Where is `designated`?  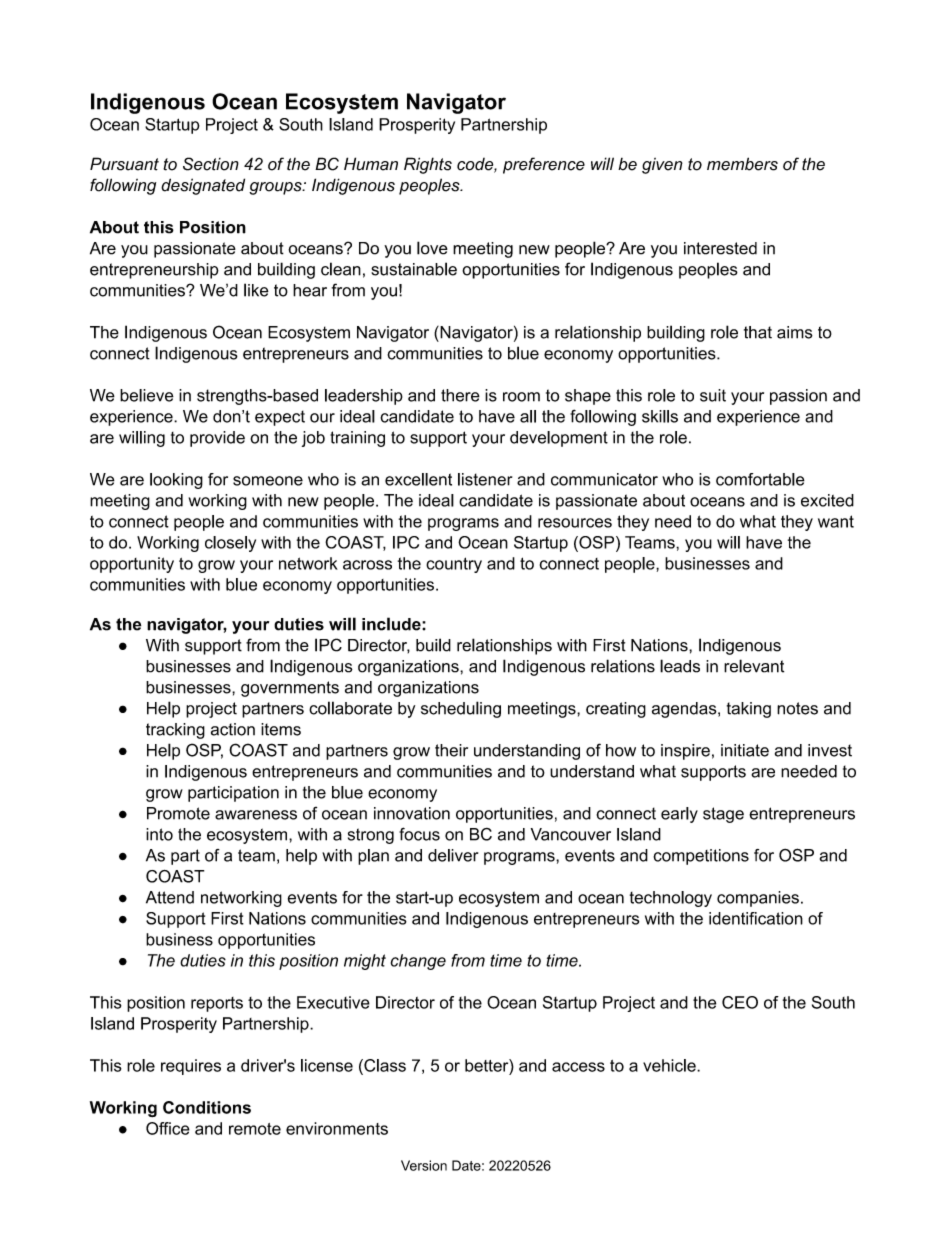 designated is located at coordinates (203, 186).
